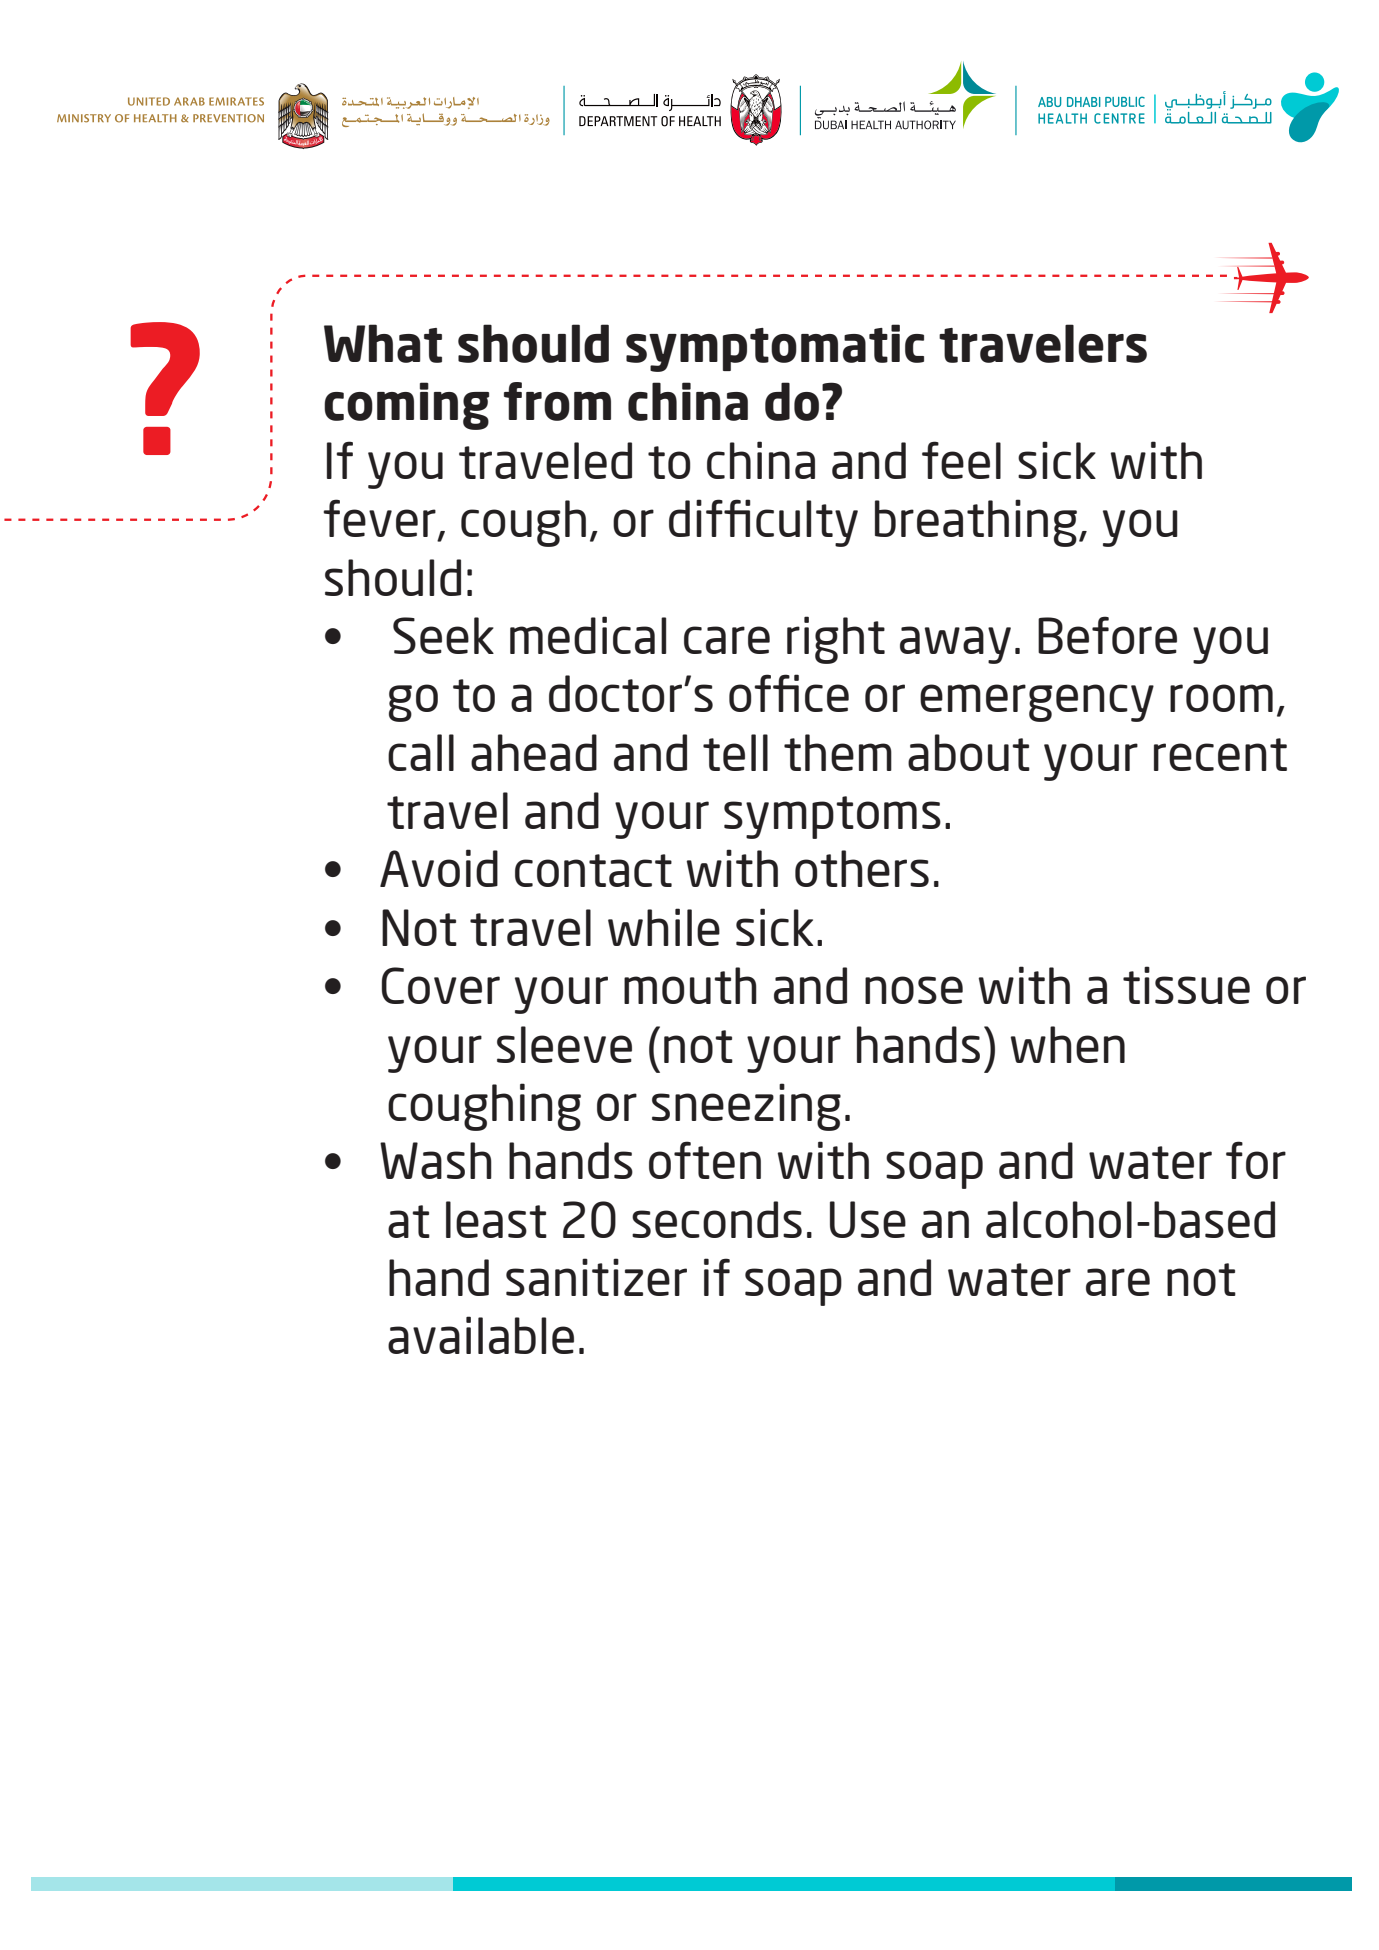 The image size is (1379, 1950). What do you see at coordinates (481, 1335) in the document?
I see `available` at bounding box center [481, 1335].
